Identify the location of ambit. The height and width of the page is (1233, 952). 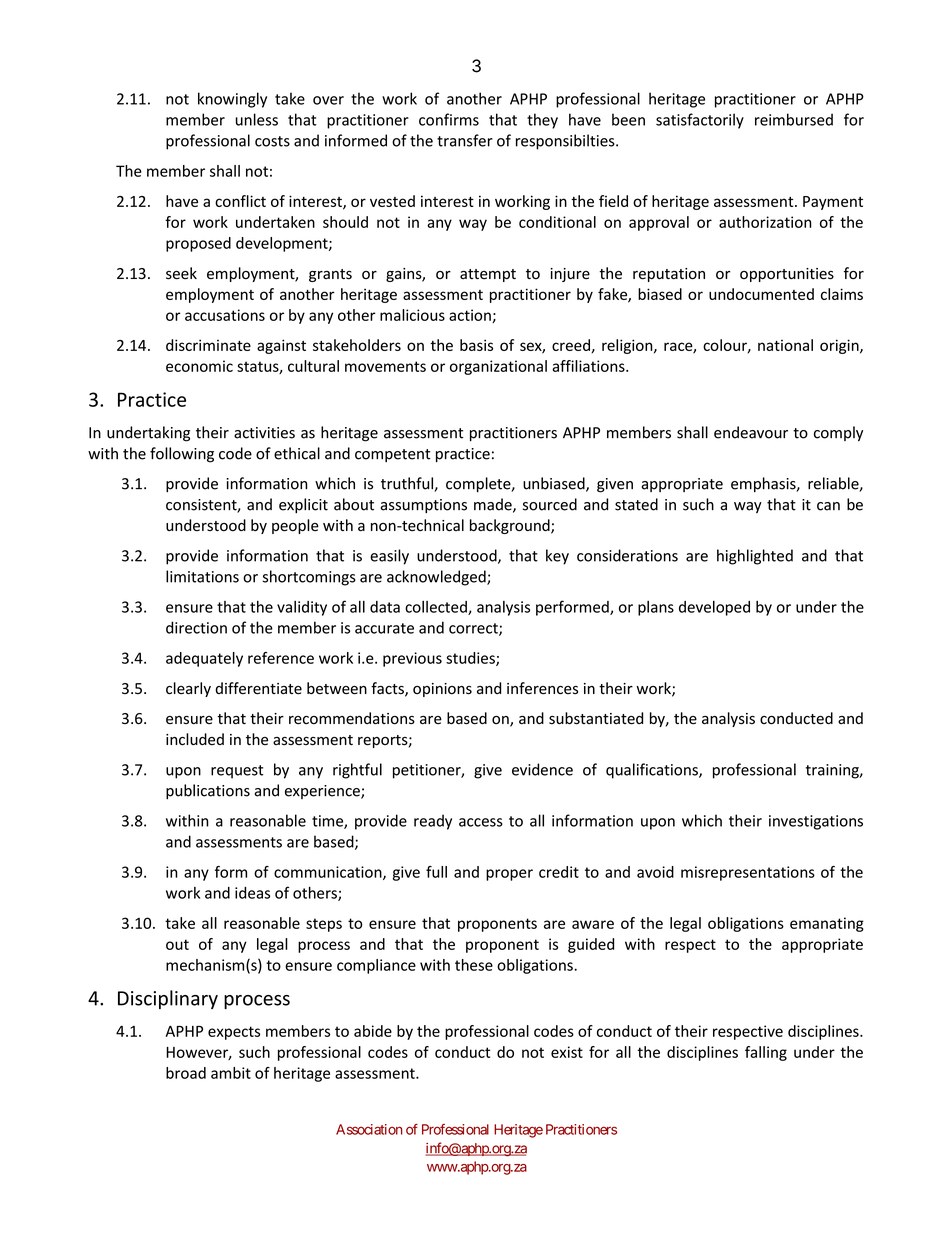
(231, 1073).
